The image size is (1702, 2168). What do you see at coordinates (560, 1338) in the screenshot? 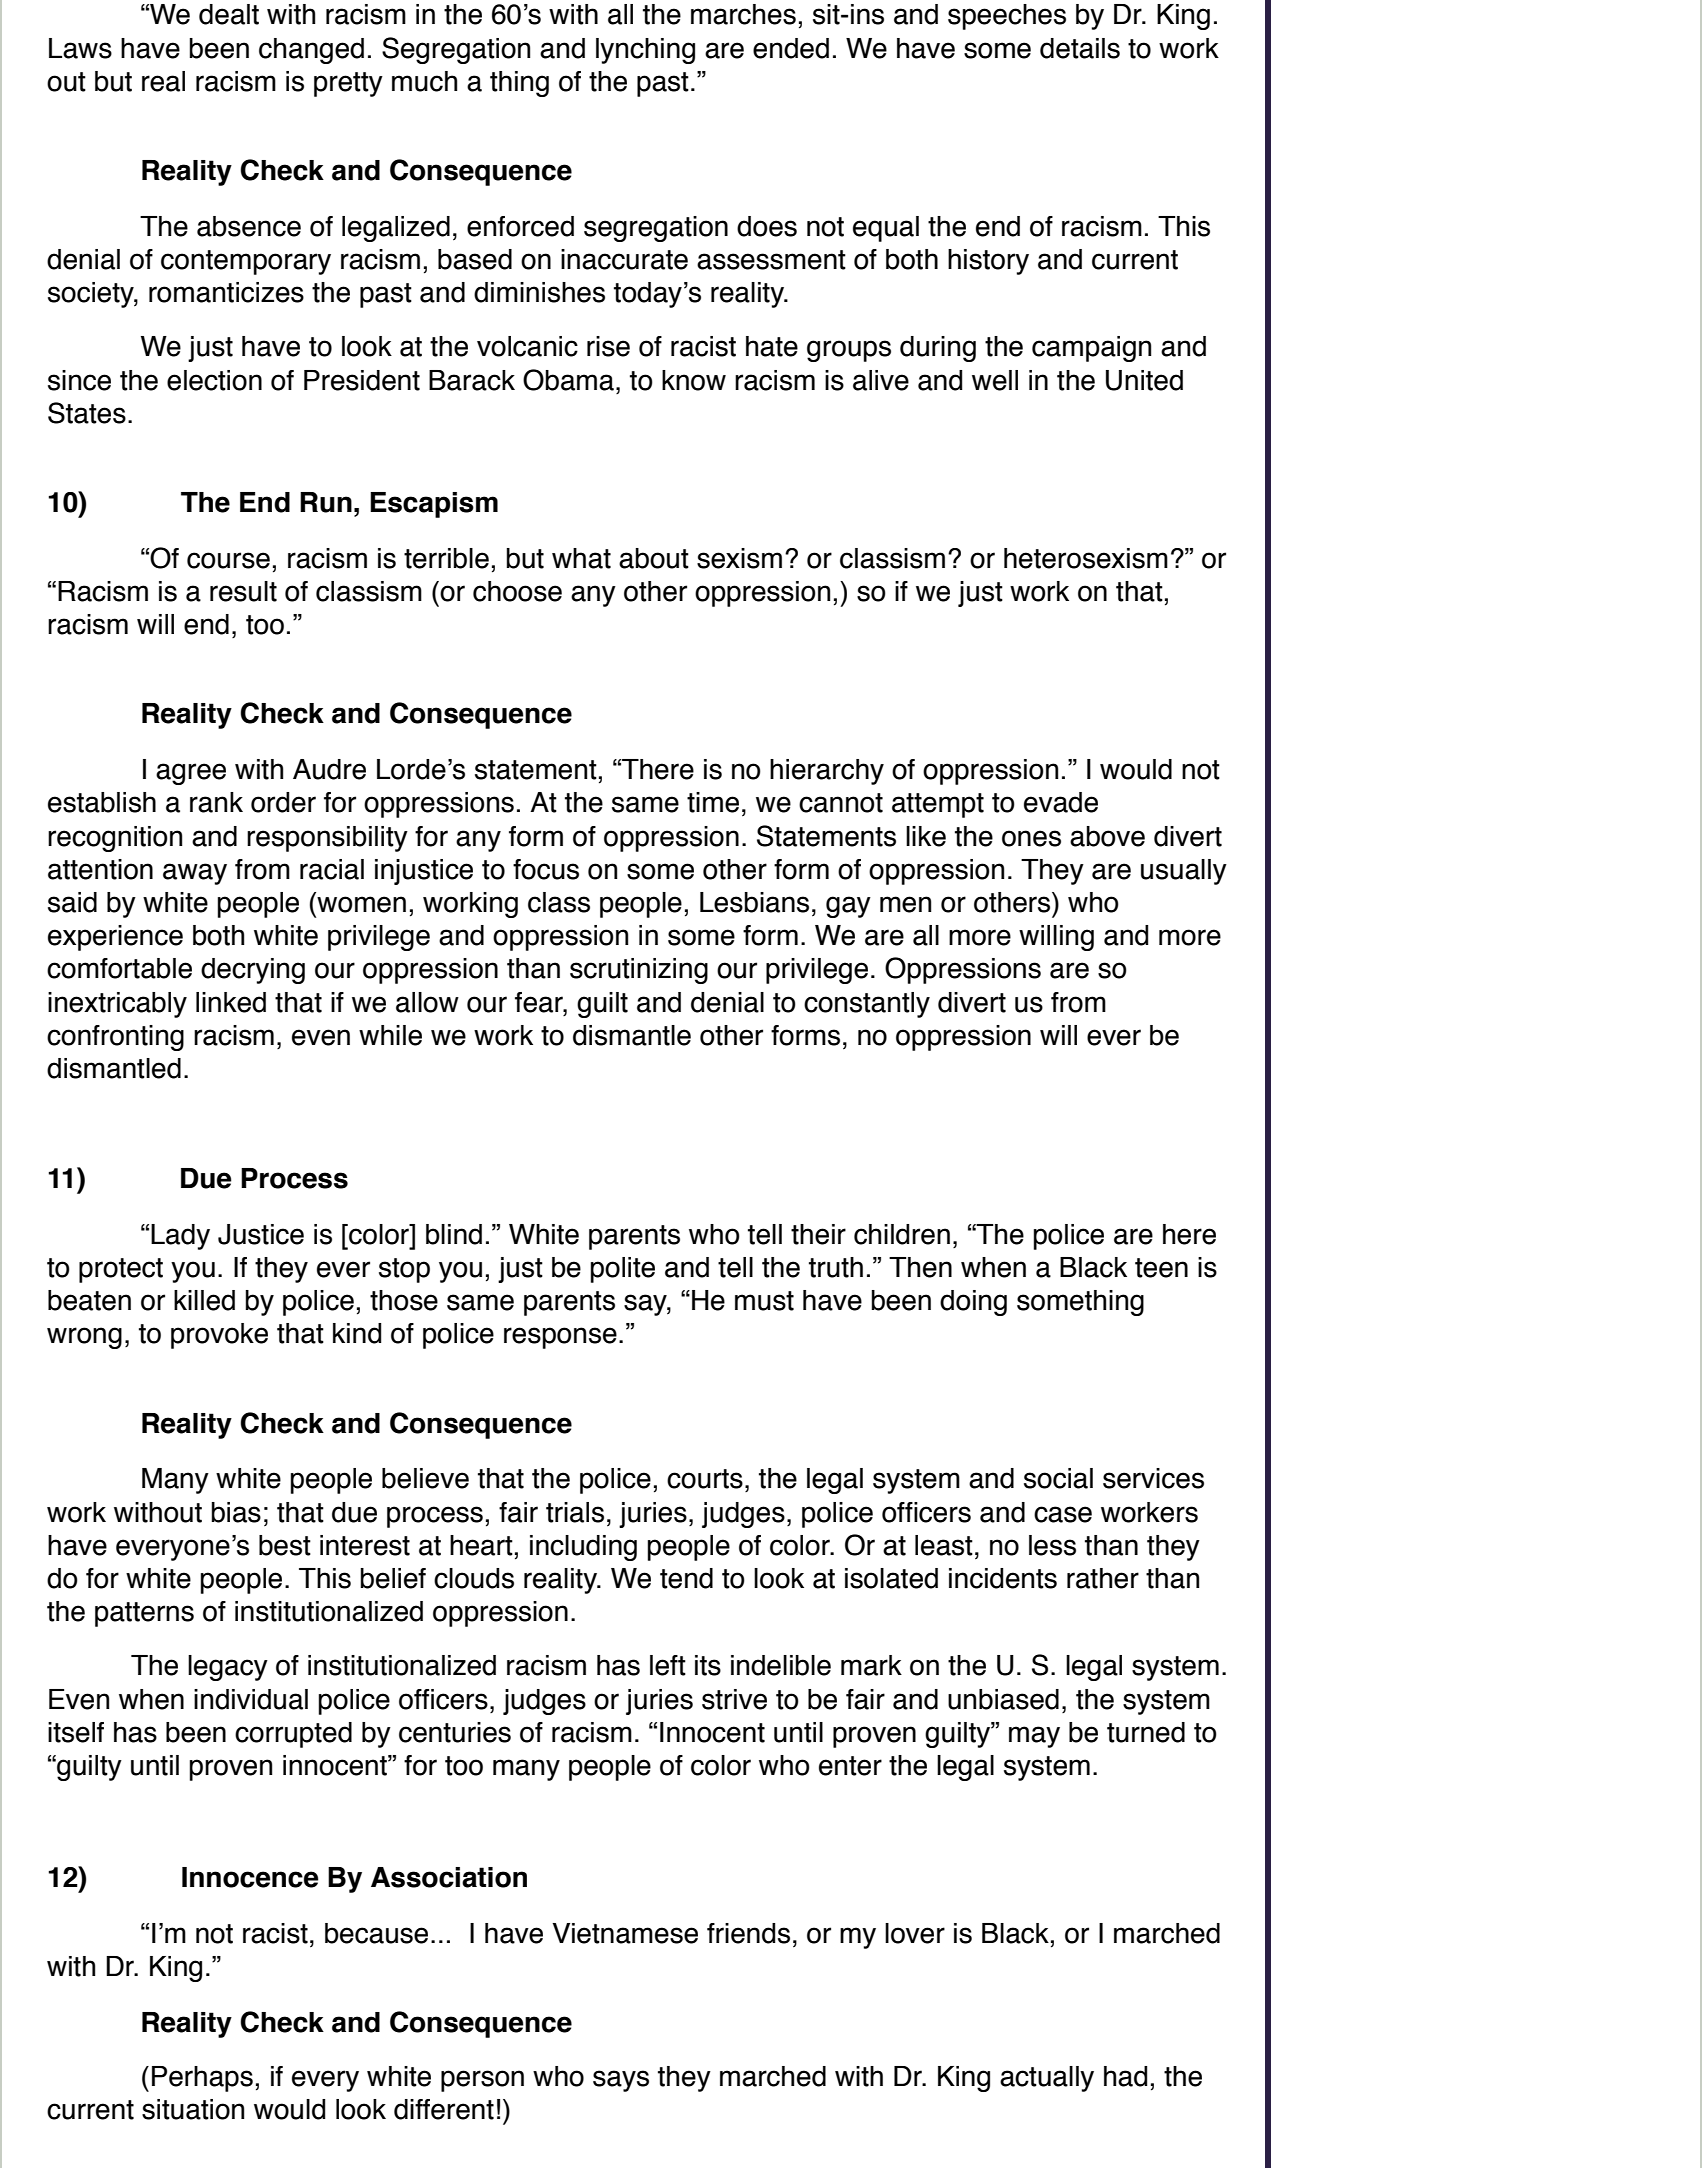
I see `response` at bounding box center [560, 1338].
